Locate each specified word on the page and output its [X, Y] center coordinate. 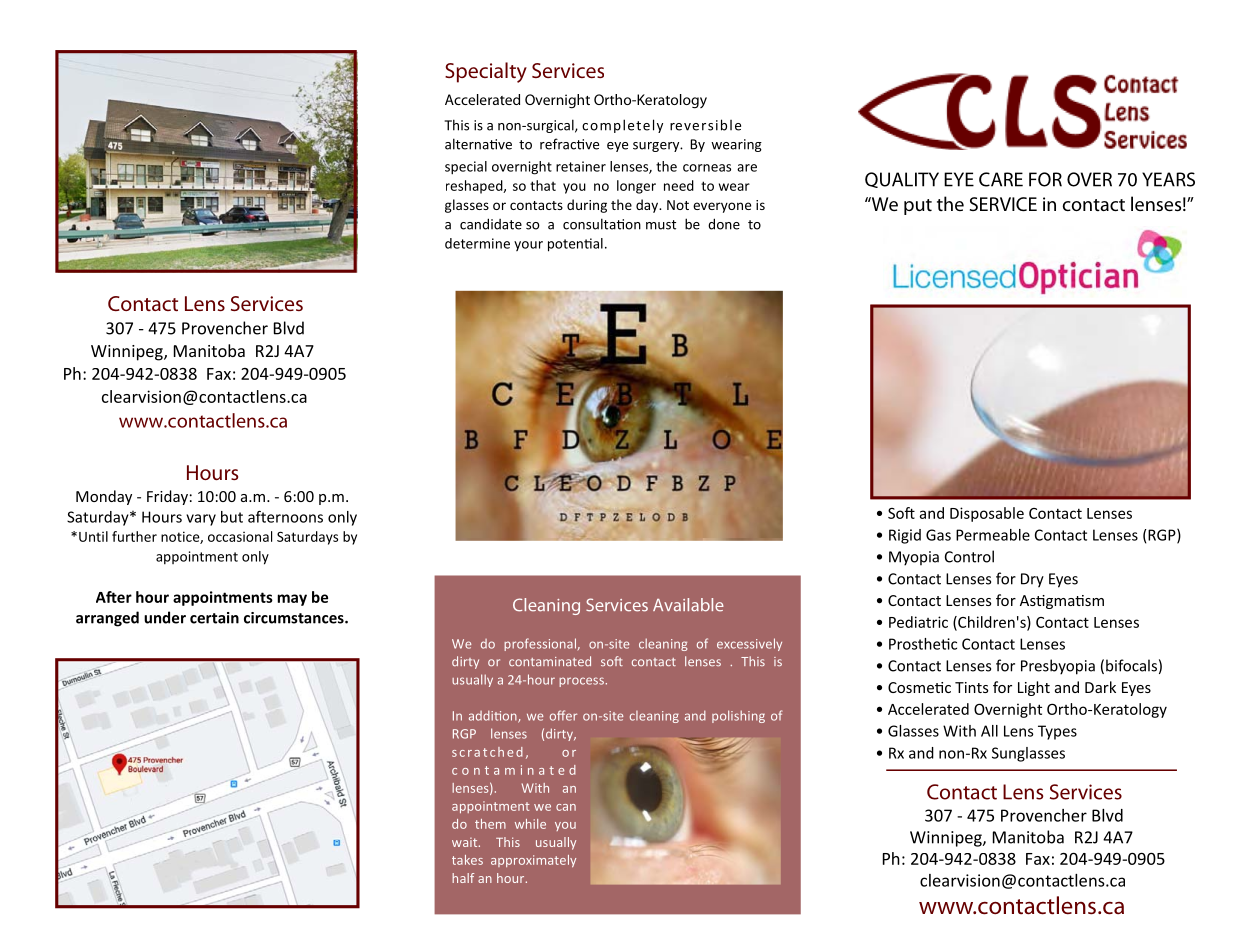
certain [214, 618]
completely [622, 126]
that [543, 185]
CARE [1001, 179]
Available [688, 605]
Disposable [987, 514]
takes [467, 860]
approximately [533, 861]
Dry [1032, 580]
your [528, 246]
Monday [104, 497]
